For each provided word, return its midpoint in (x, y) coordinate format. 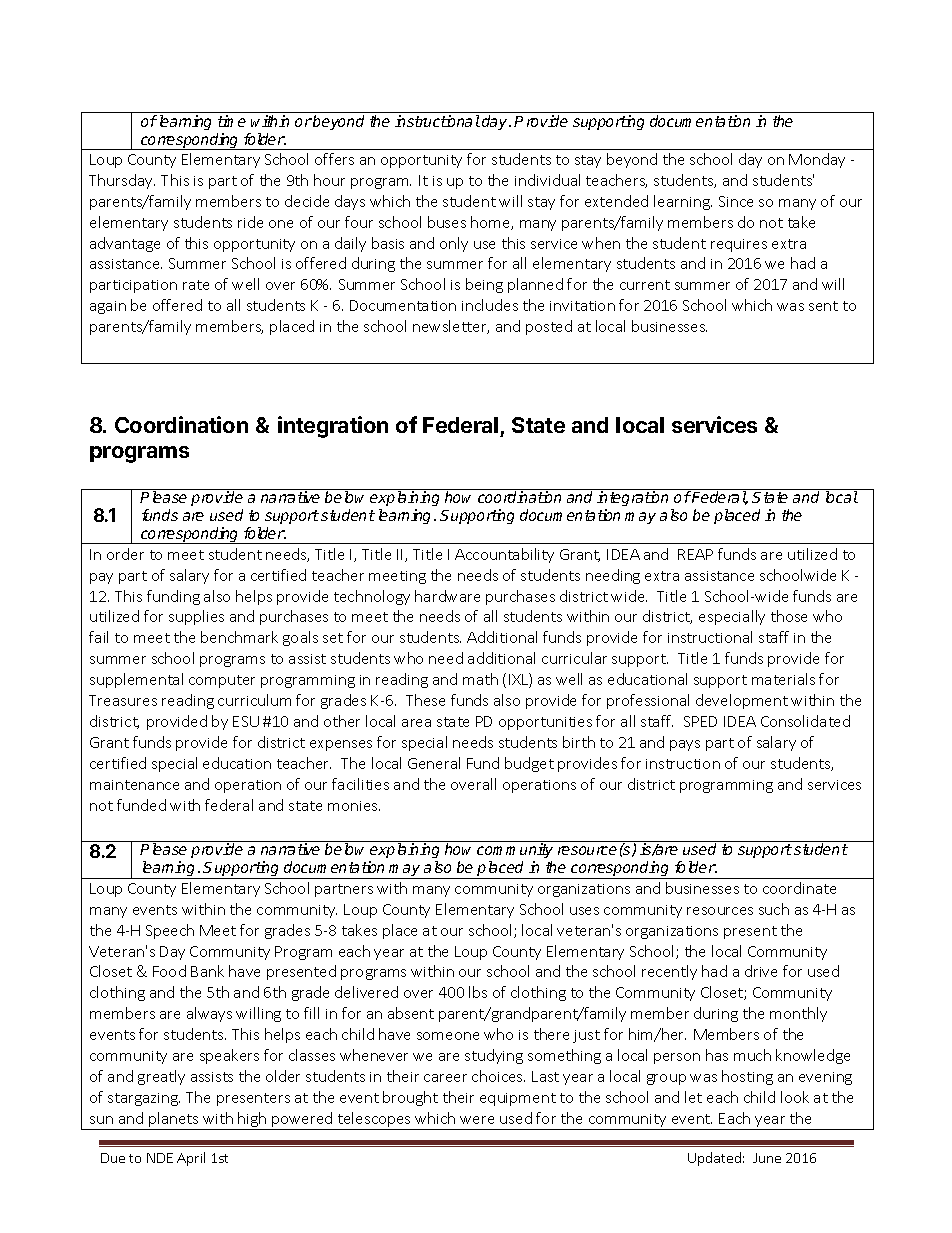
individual (547, 180)
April (191, 1159)
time (232, 121)
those (789, 616)
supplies (196, 617)
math (480, 679)
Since (736, 201)
